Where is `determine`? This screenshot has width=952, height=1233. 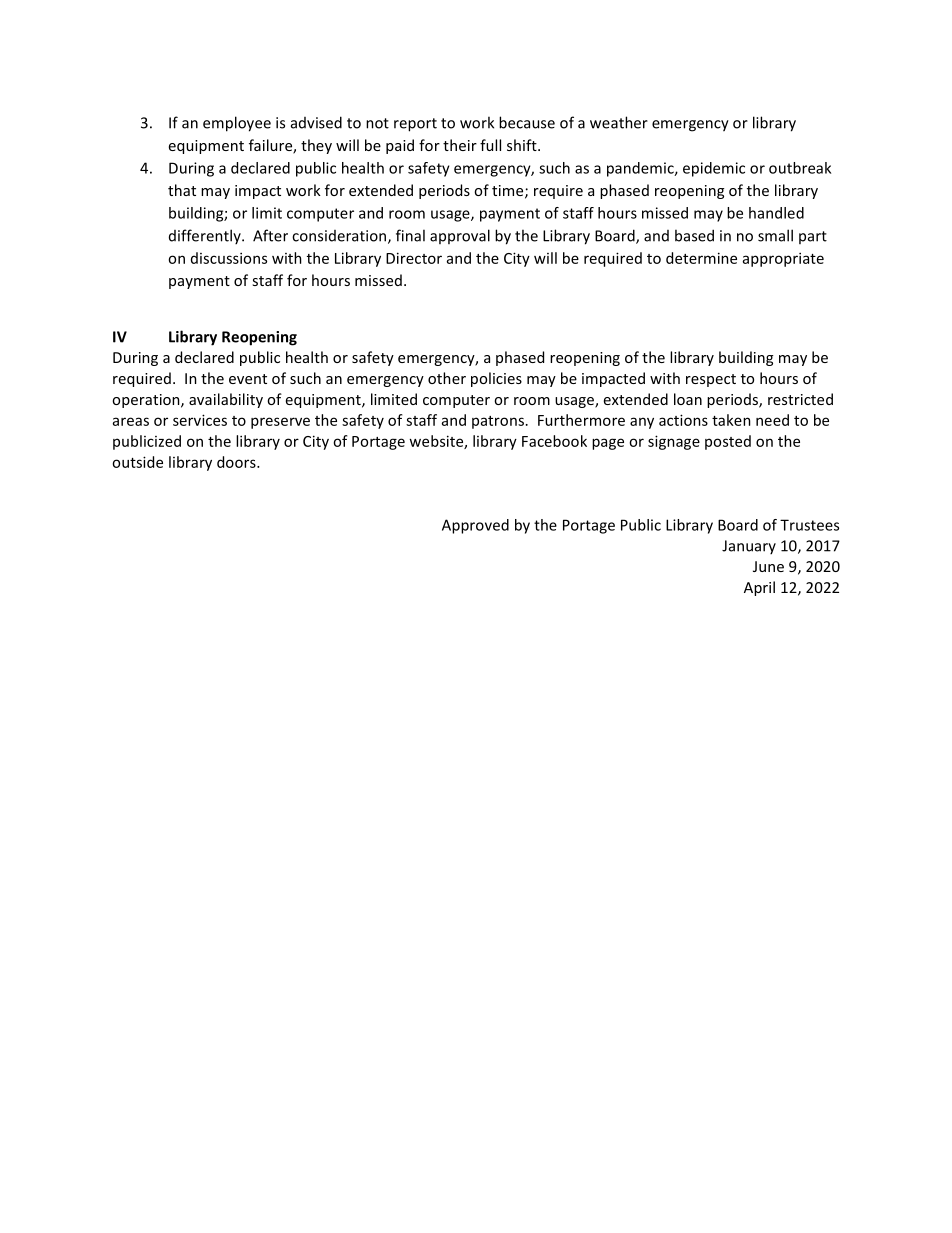 determine is located at coordinates (701, 258).
